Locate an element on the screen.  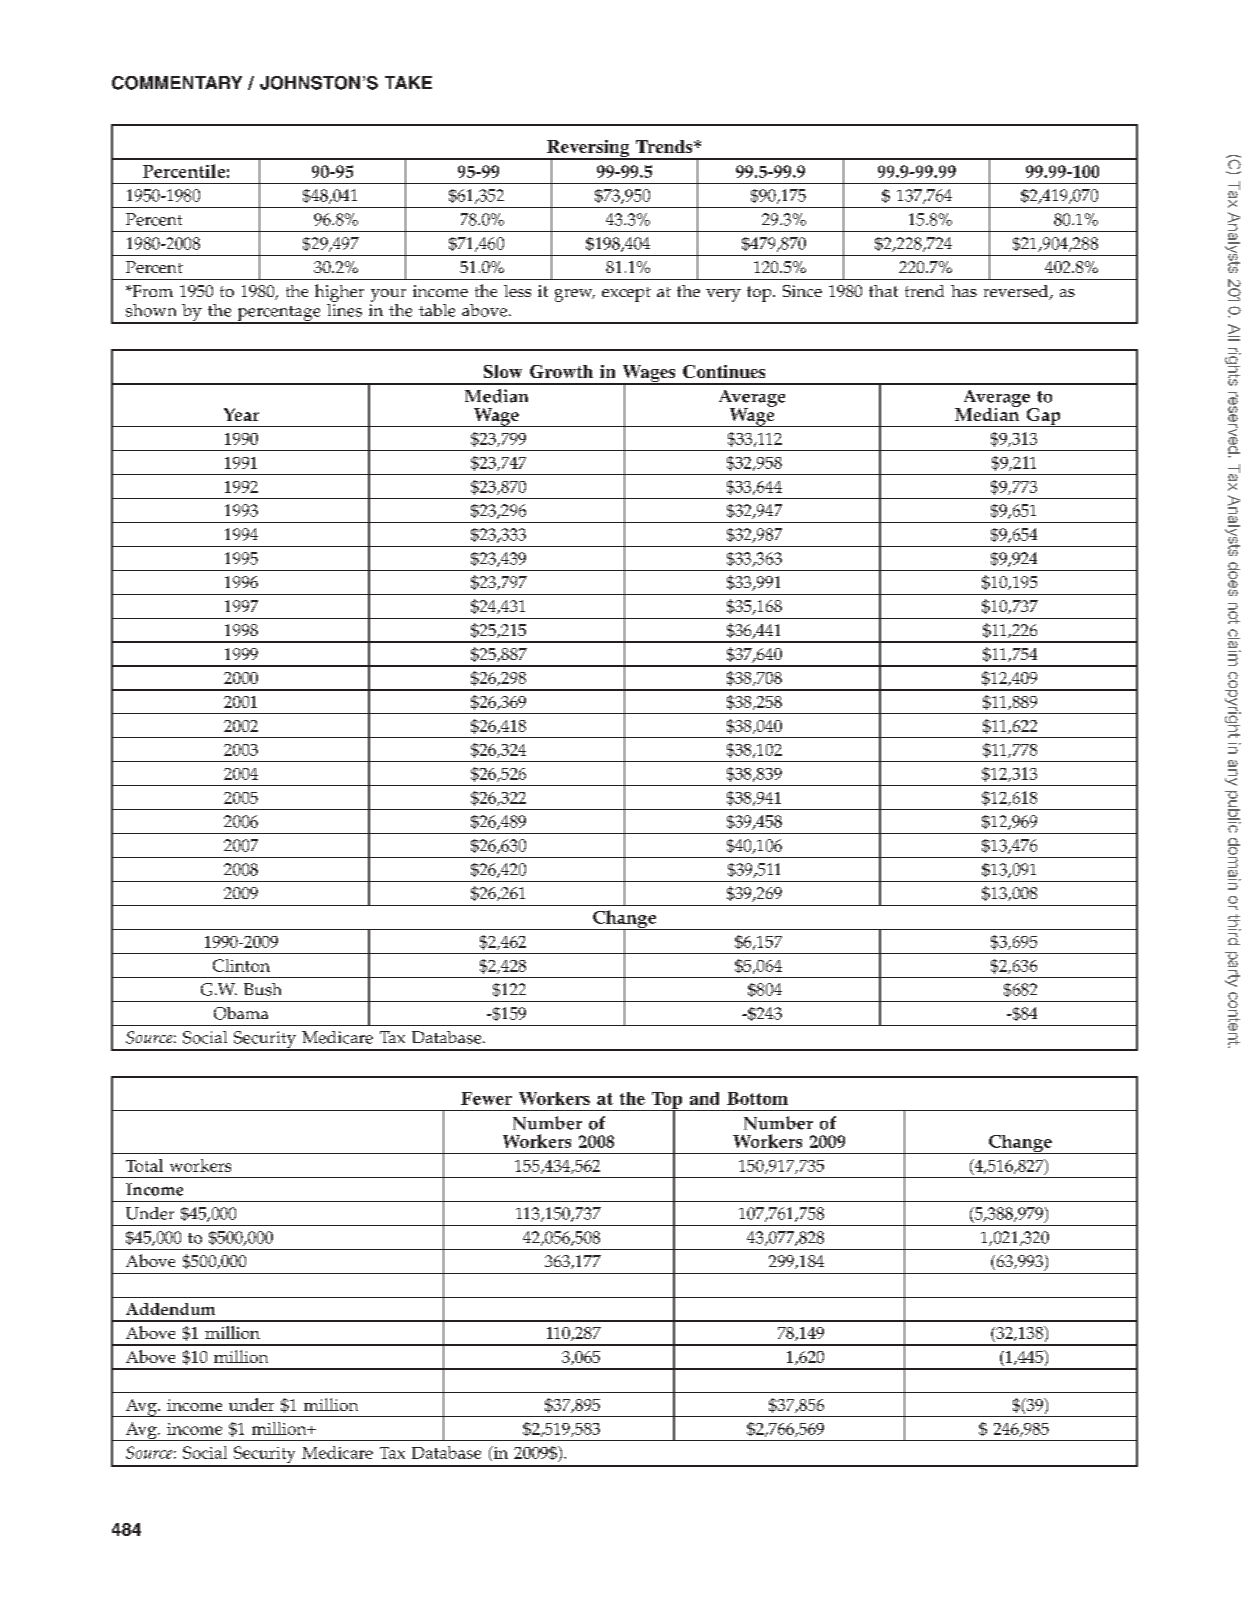
Gap is located at coordinates (1043, 417).
